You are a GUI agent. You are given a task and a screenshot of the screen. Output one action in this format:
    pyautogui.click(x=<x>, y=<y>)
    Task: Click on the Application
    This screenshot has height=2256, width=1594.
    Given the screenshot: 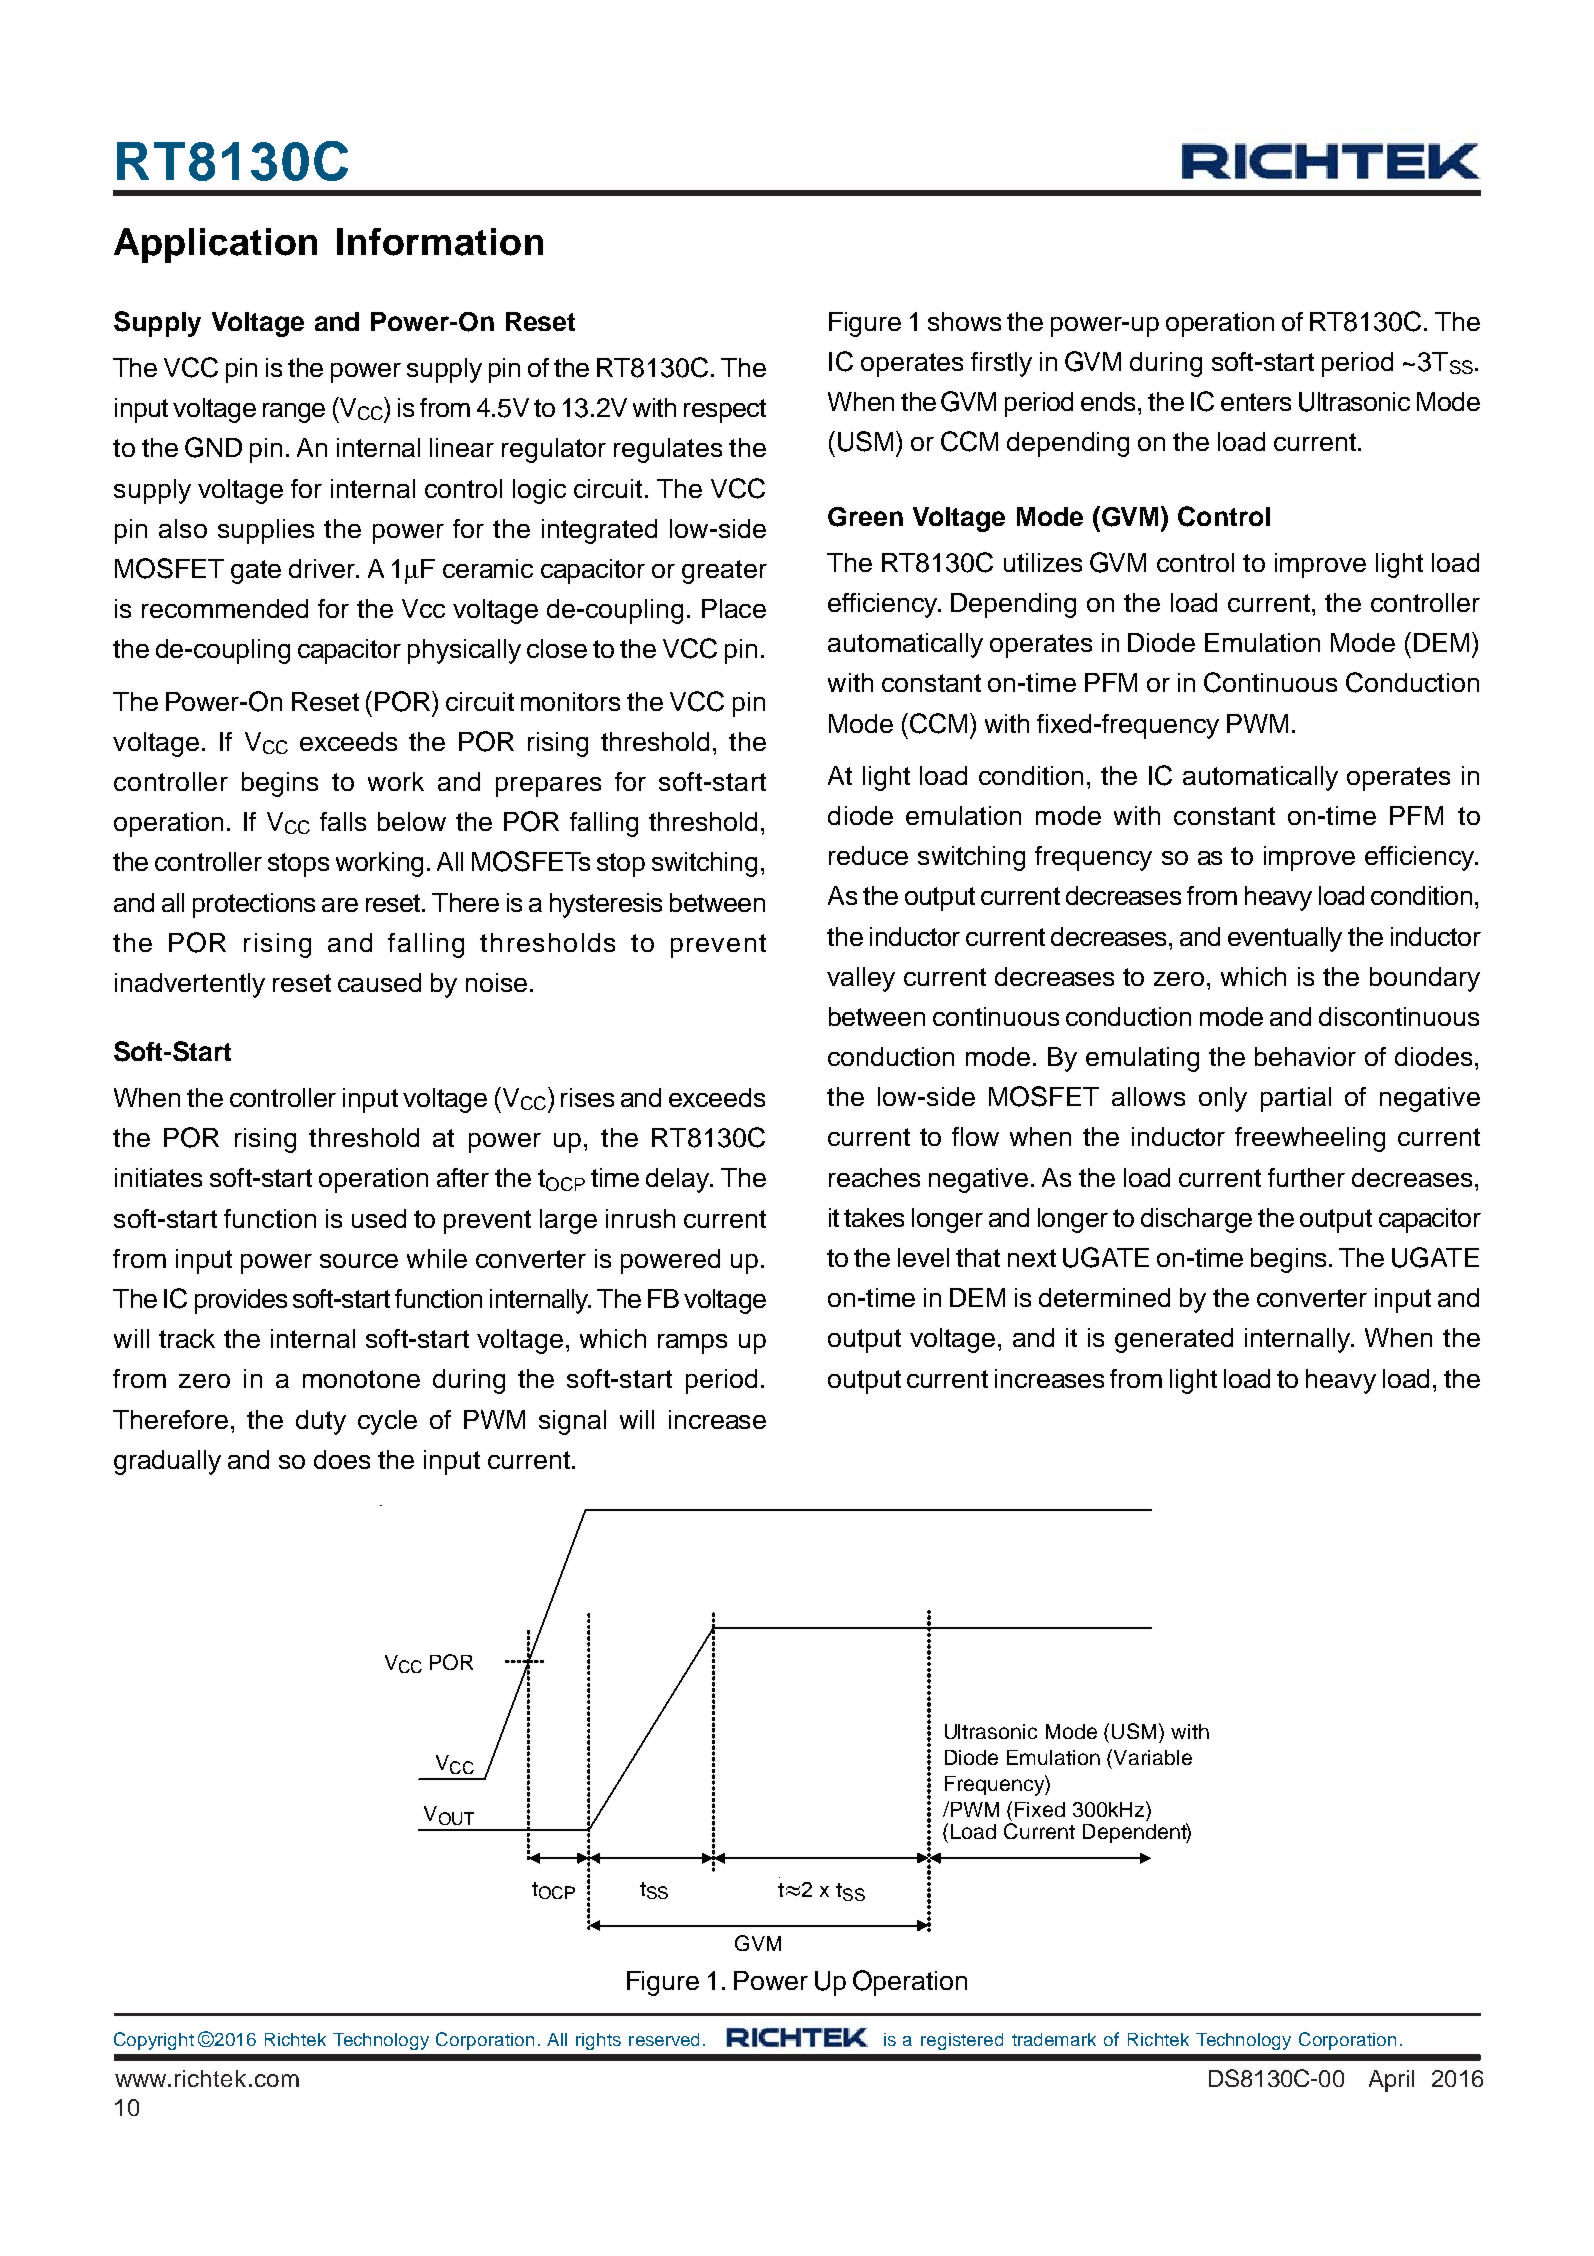 What is the action you would take?
    pyautogui.click(x=215, y=245)
